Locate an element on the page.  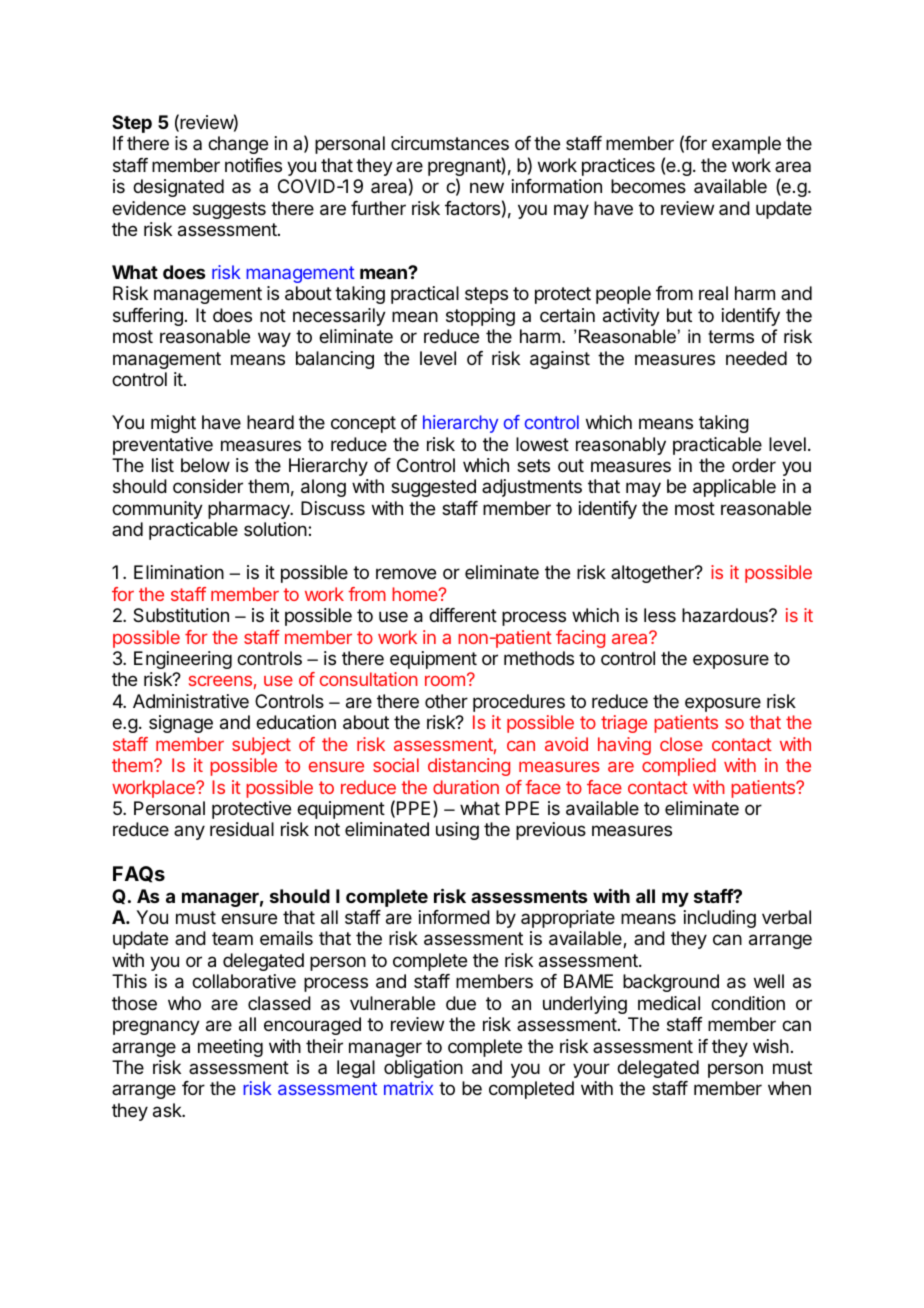
new is located at coordinates (487, 187).
